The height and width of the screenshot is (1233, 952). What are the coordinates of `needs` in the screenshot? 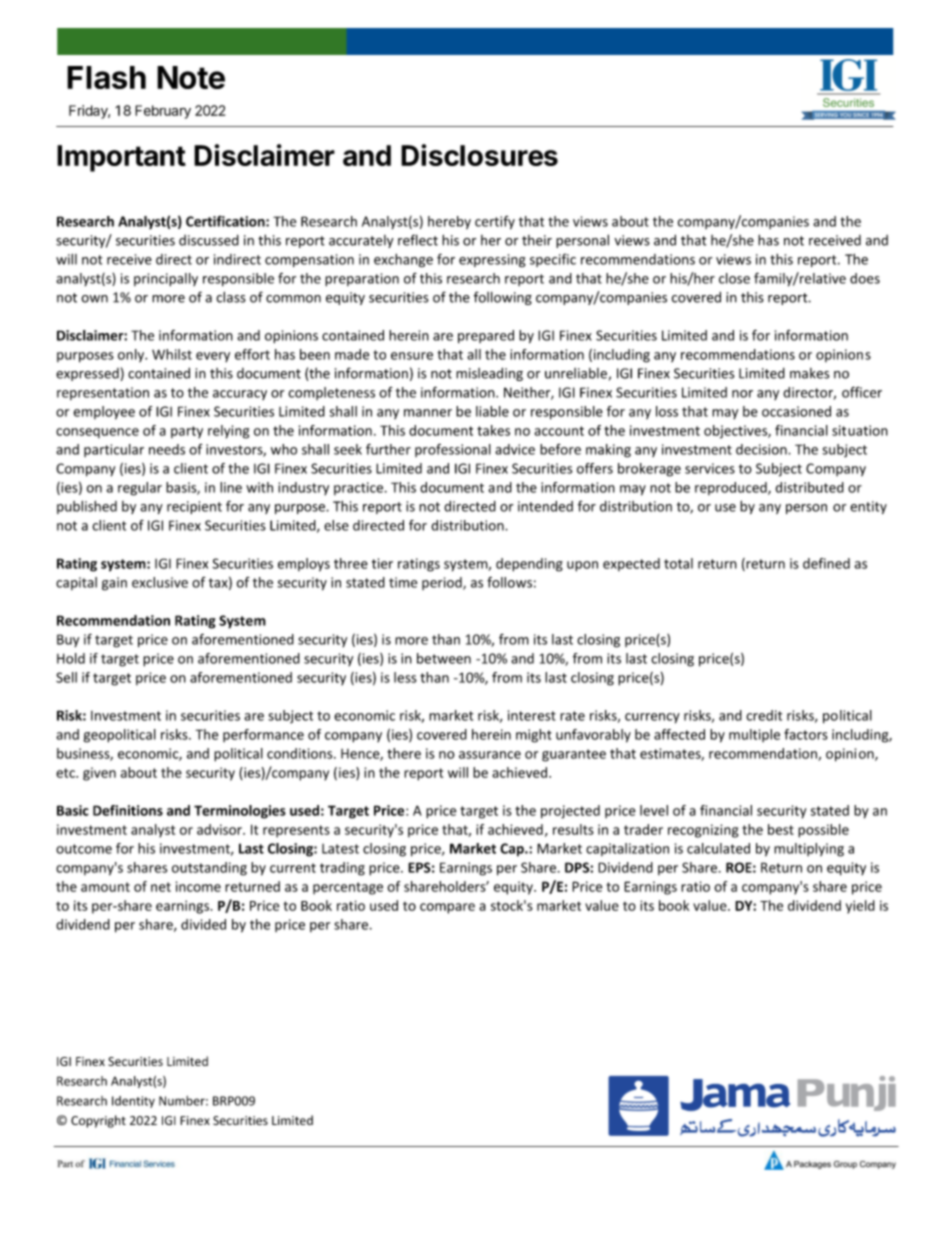 It's located at (167, 449).
